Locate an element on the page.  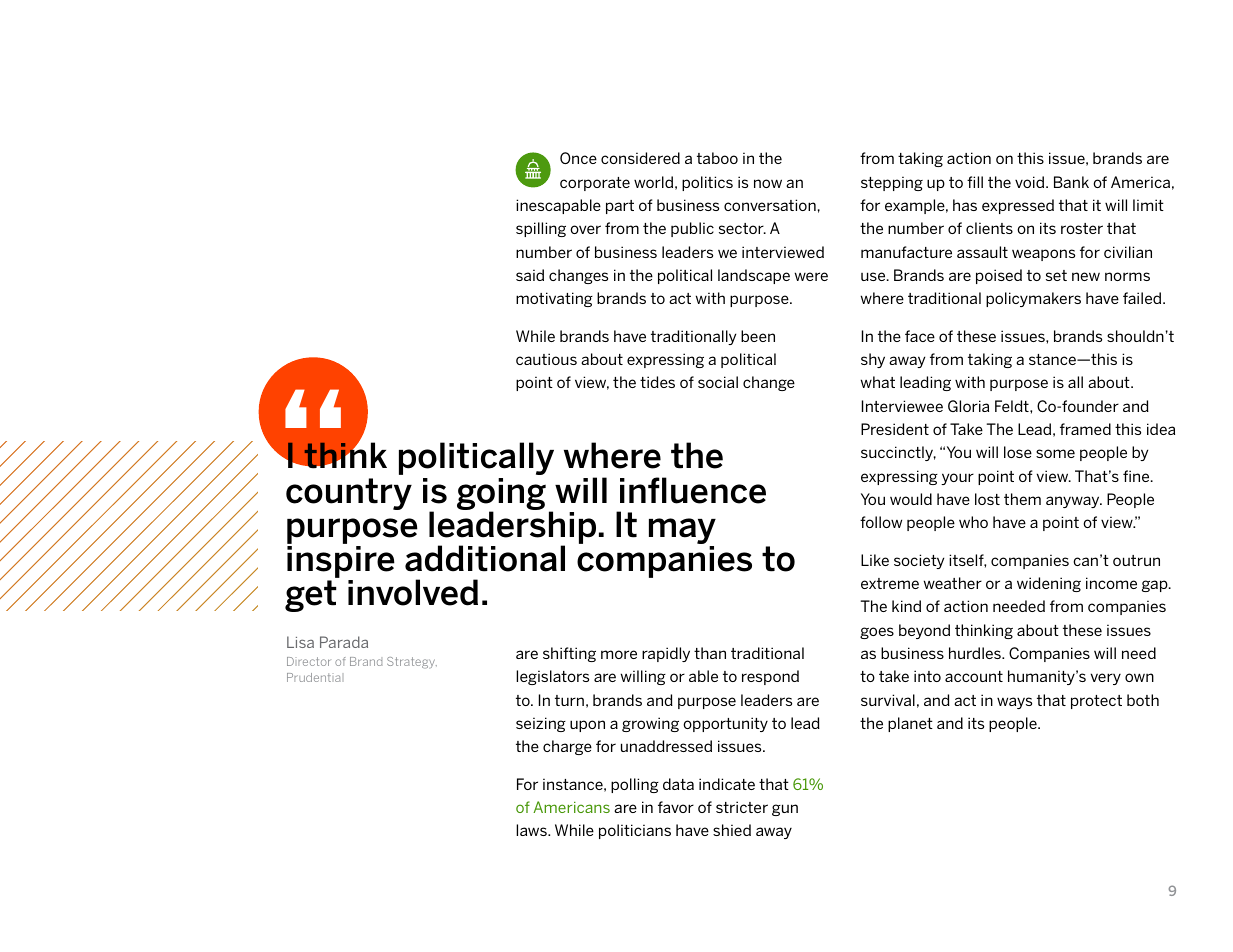
cautious is located at coordinates (546, 359).
